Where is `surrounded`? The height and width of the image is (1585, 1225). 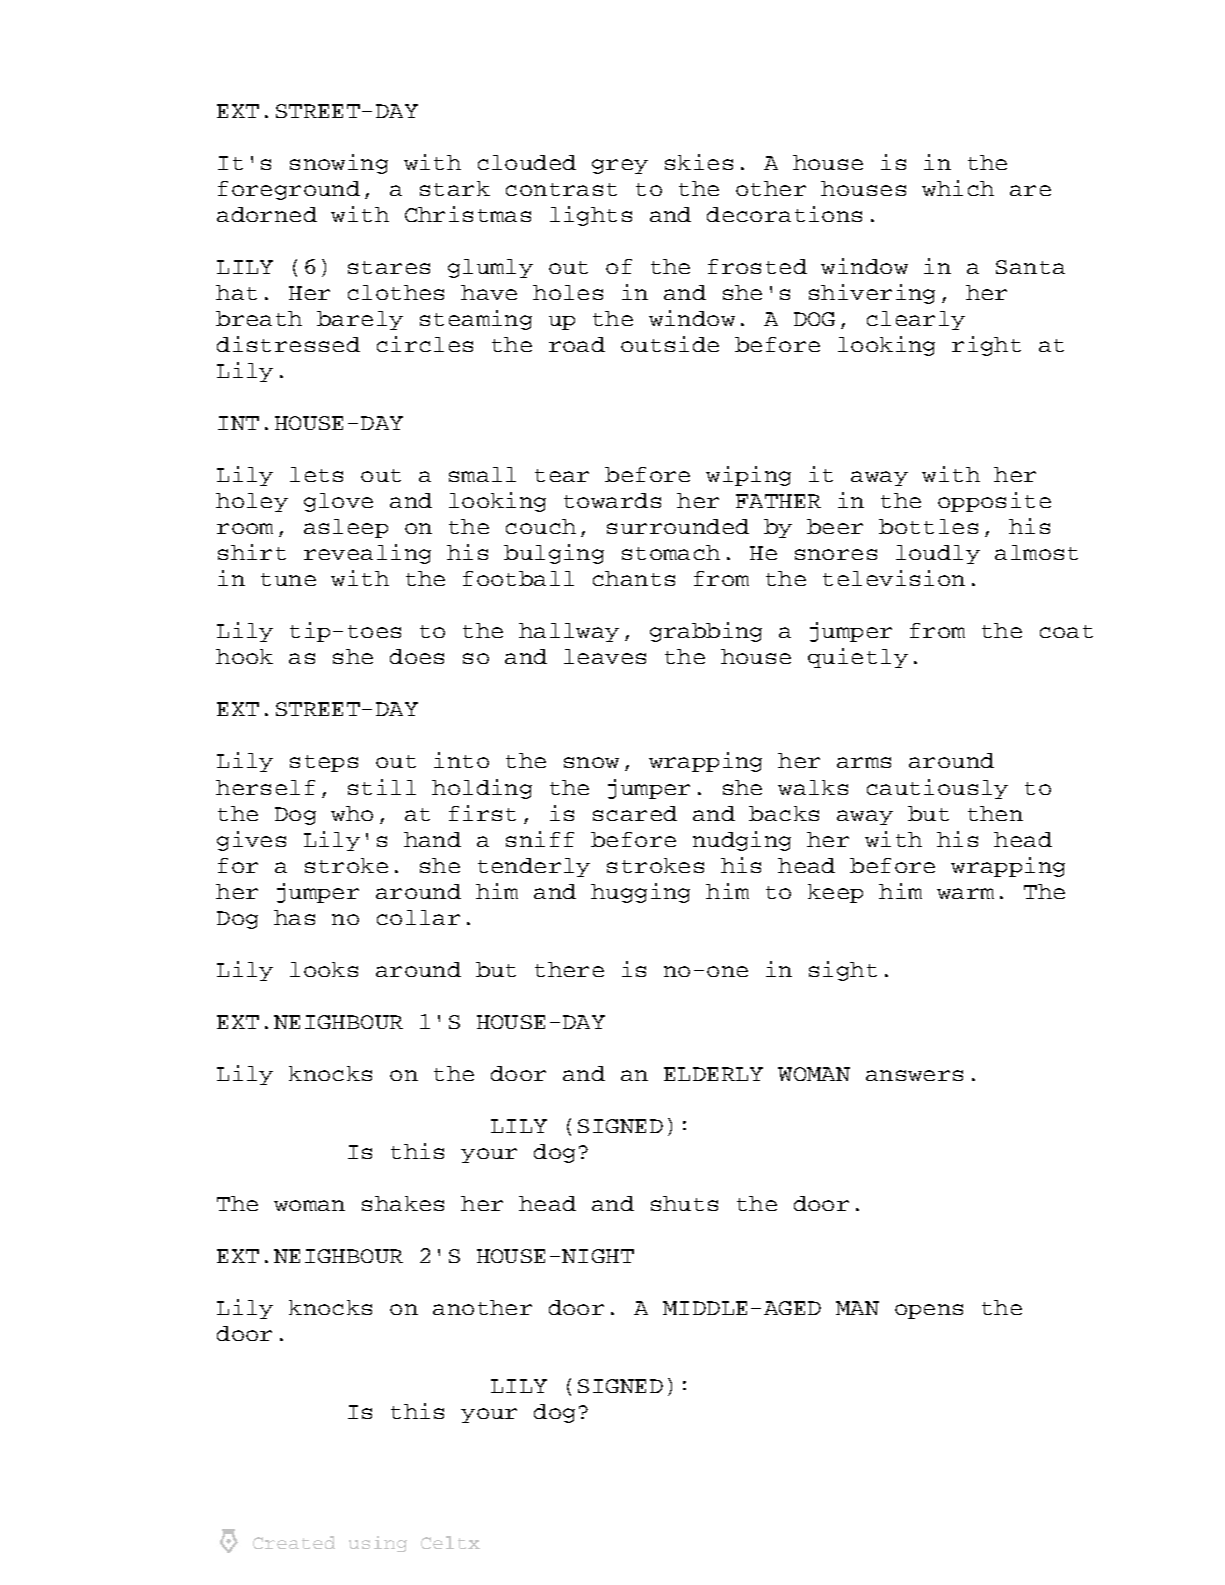
surrounded is located at coordinates (678, 526).
